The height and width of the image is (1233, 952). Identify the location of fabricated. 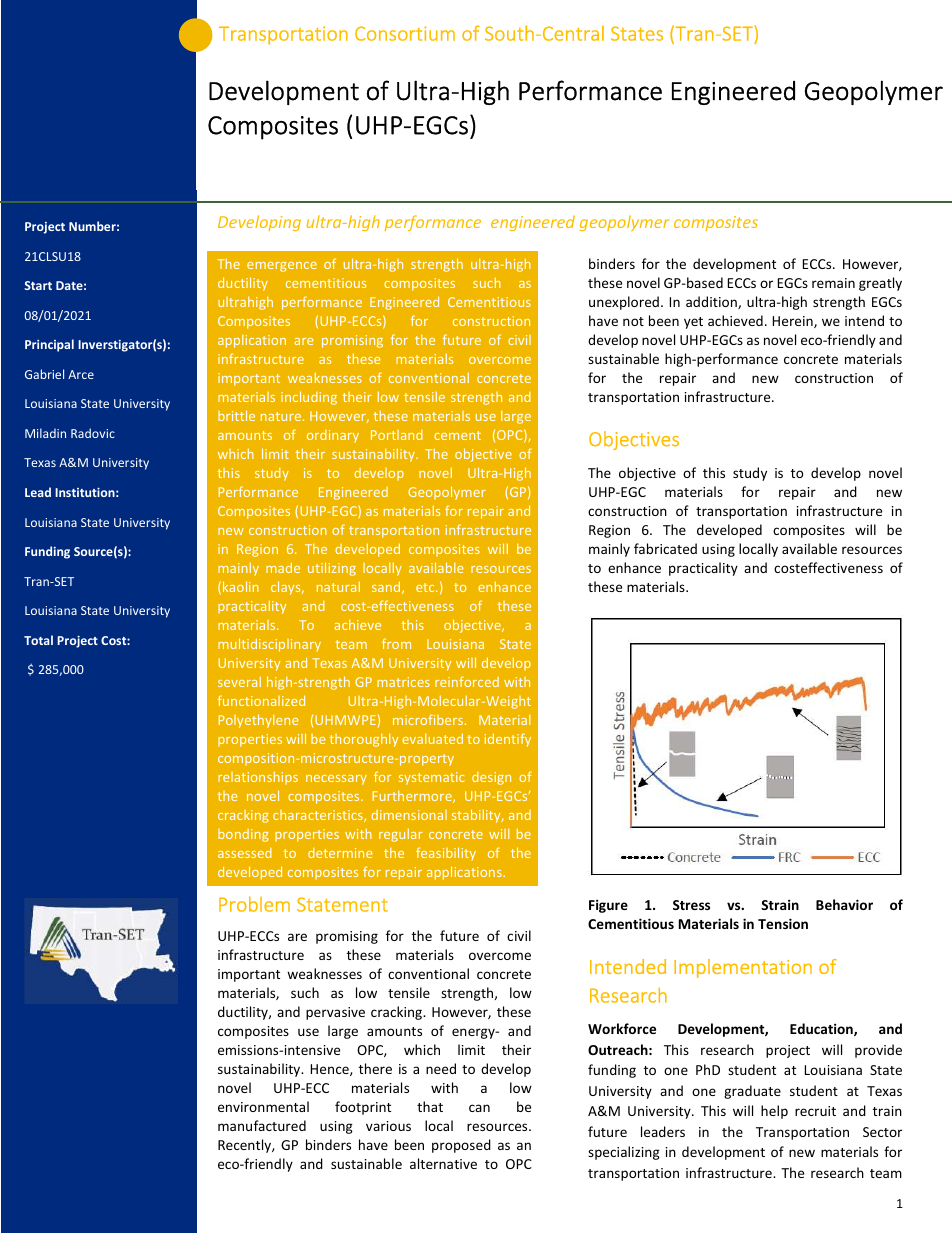
(665, 548).
